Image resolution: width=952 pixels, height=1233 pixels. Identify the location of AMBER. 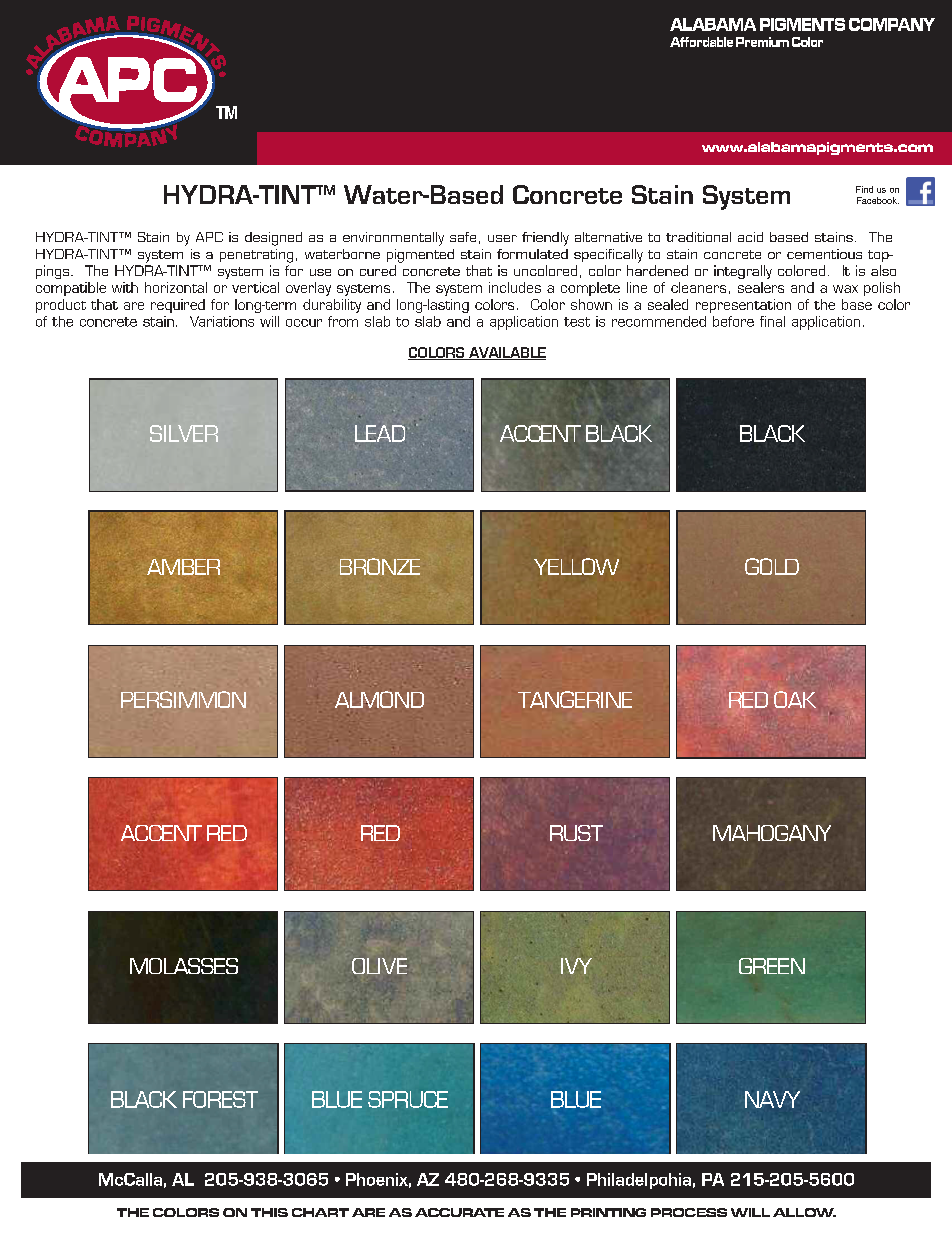
(183, 567).
